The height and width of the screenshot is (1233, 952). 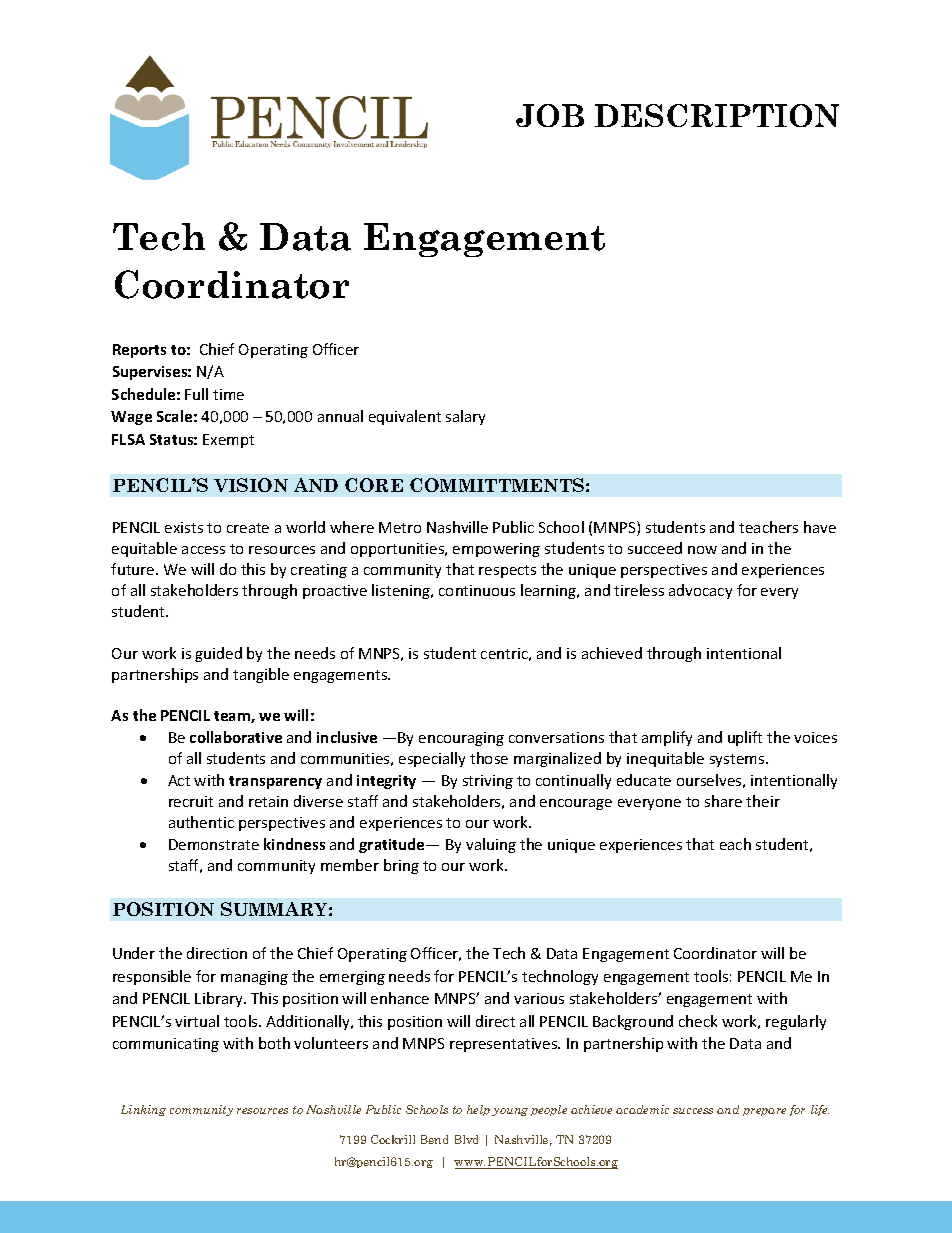 I want to click on prepare, so click(x=764, y=1112).
